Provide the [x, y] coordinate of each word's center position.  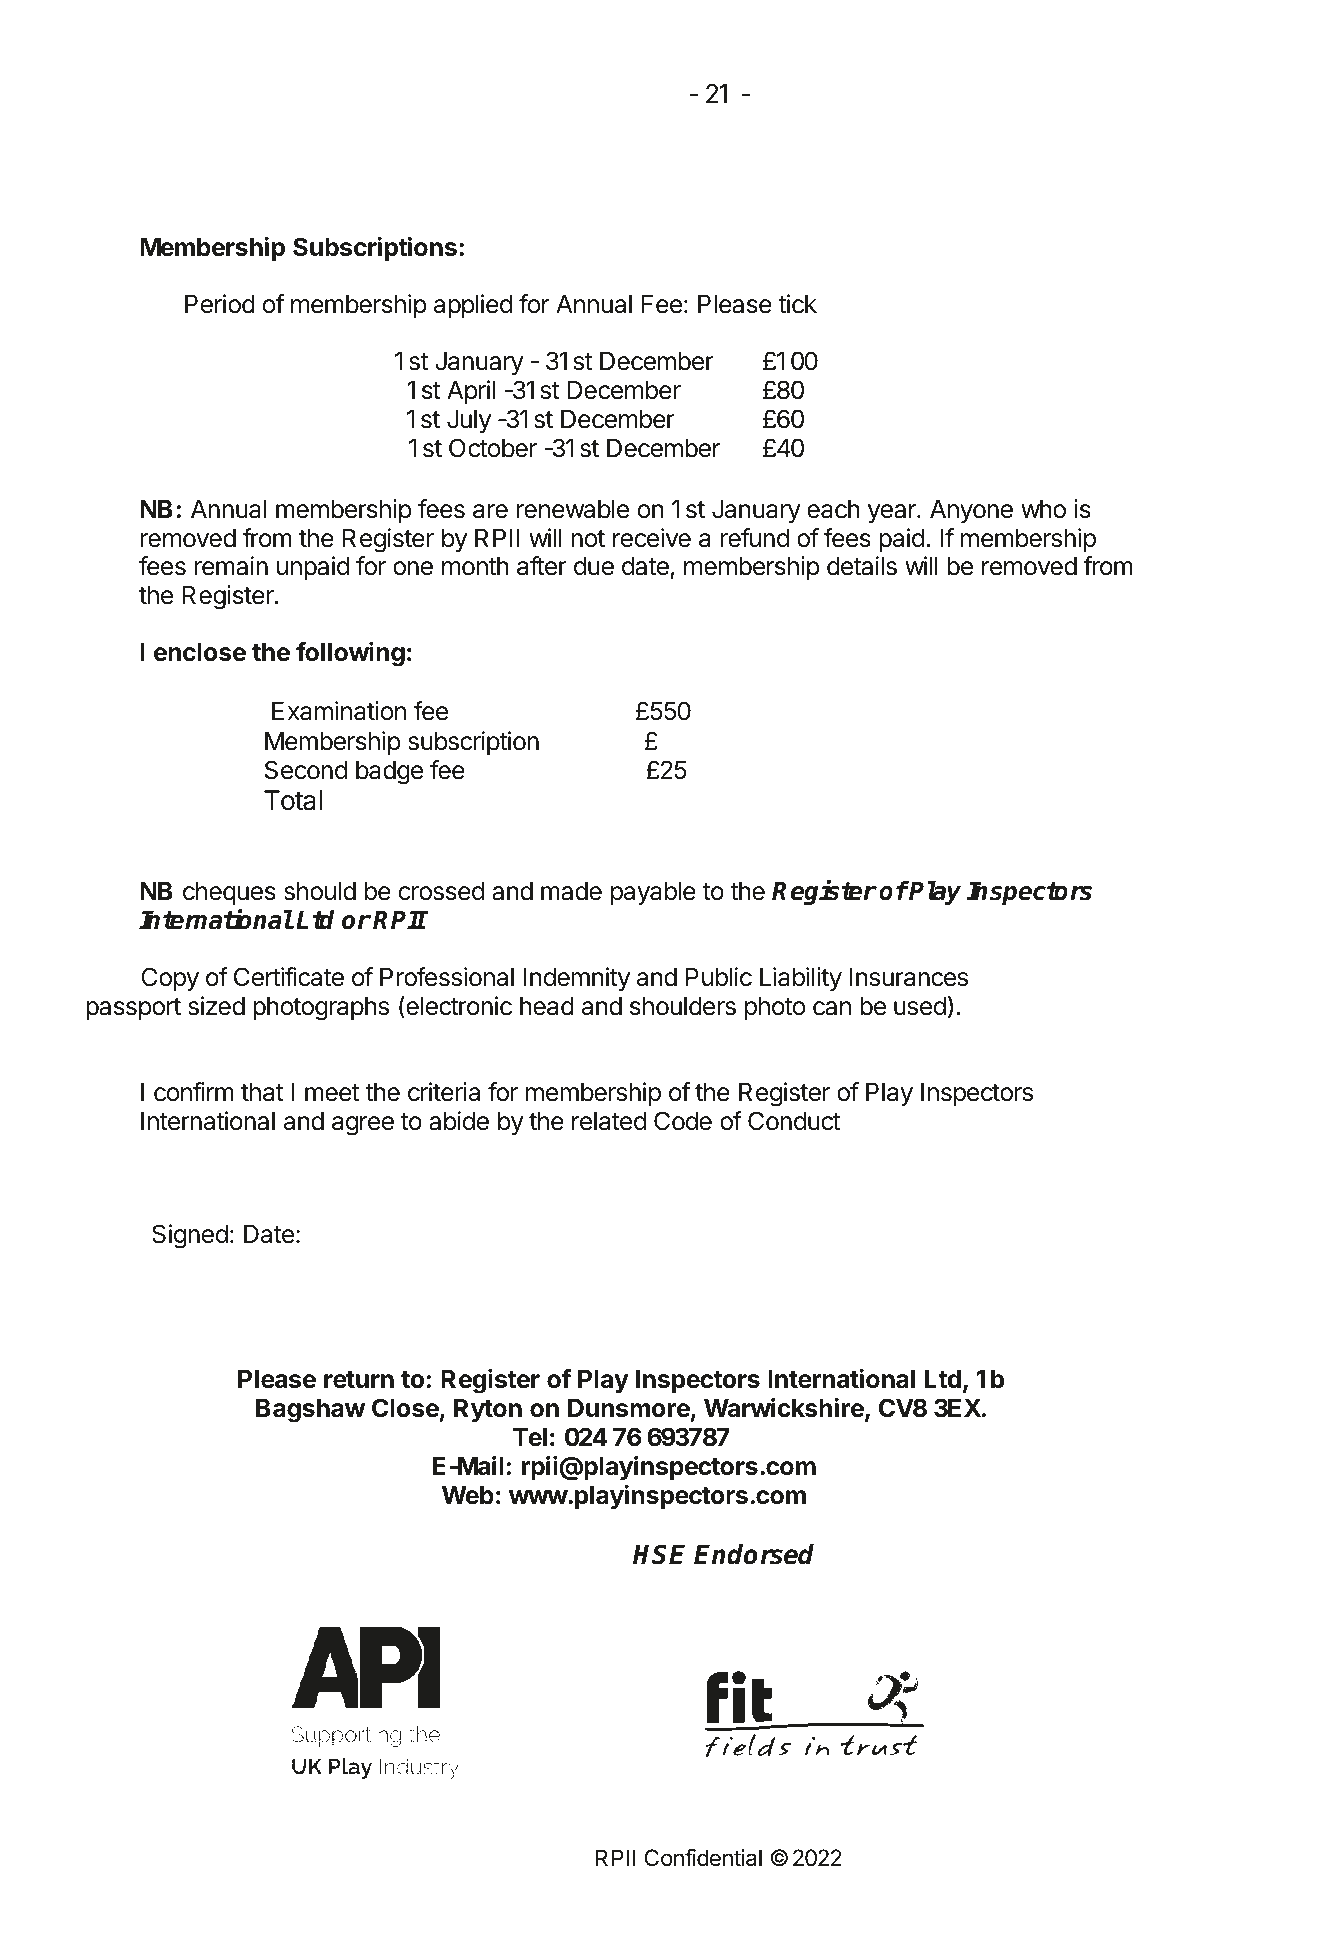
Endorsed [754, 1554]
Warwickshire [785, 1409]
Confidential [703, 1858]
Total [293, 800]
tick [797, 304]
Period [220, 304]
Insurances [908, 977]
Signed [190, 1236]
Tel [530, 1437]
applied [473, 306]
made [571, 891]
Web [468, 1495]
